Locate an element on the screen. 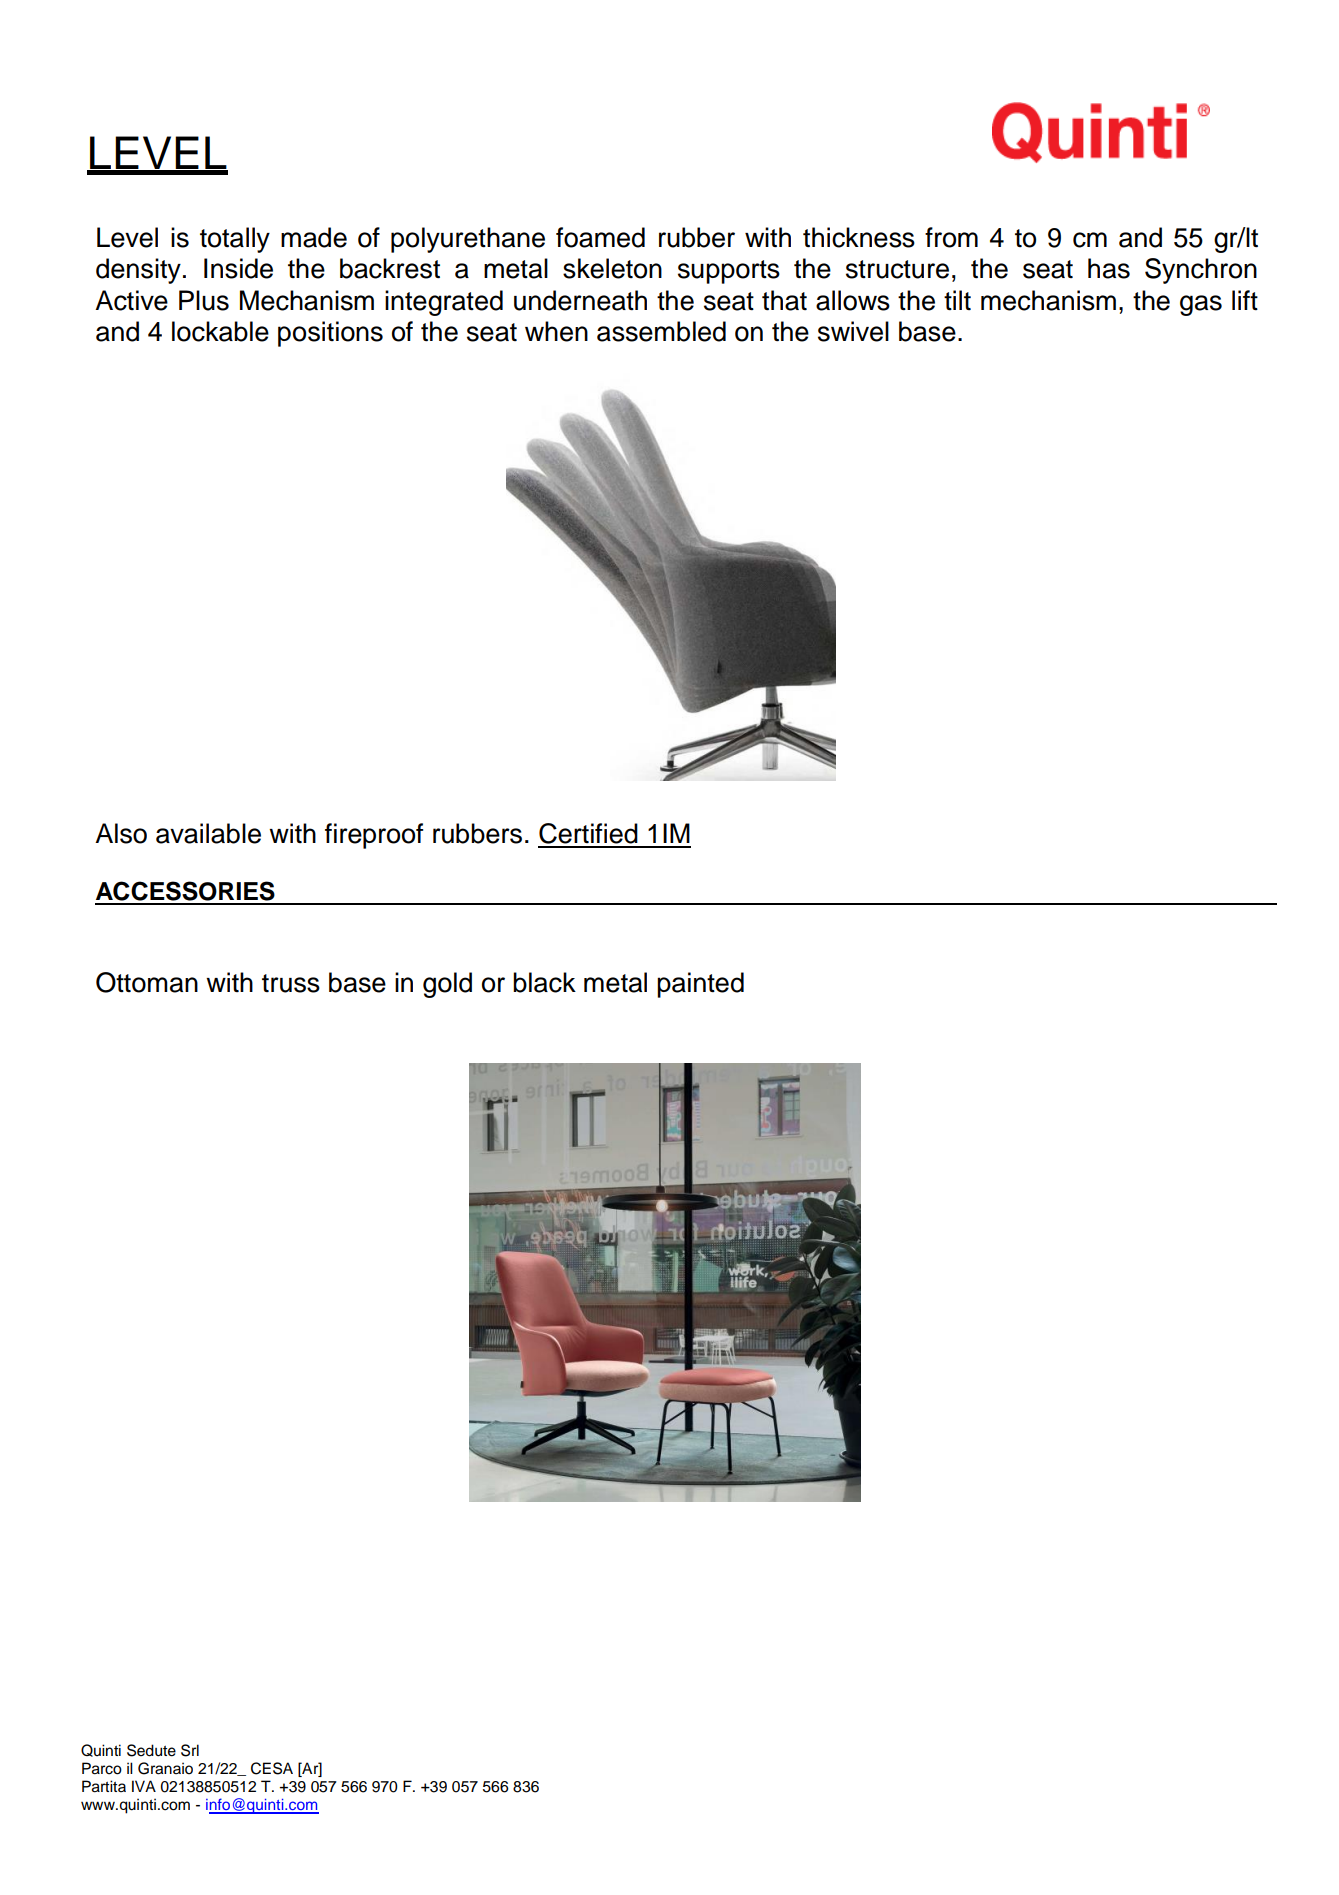 The height and width of the screenshot is (1895, 1339). fireproof is located at coordinates (374, 836).
